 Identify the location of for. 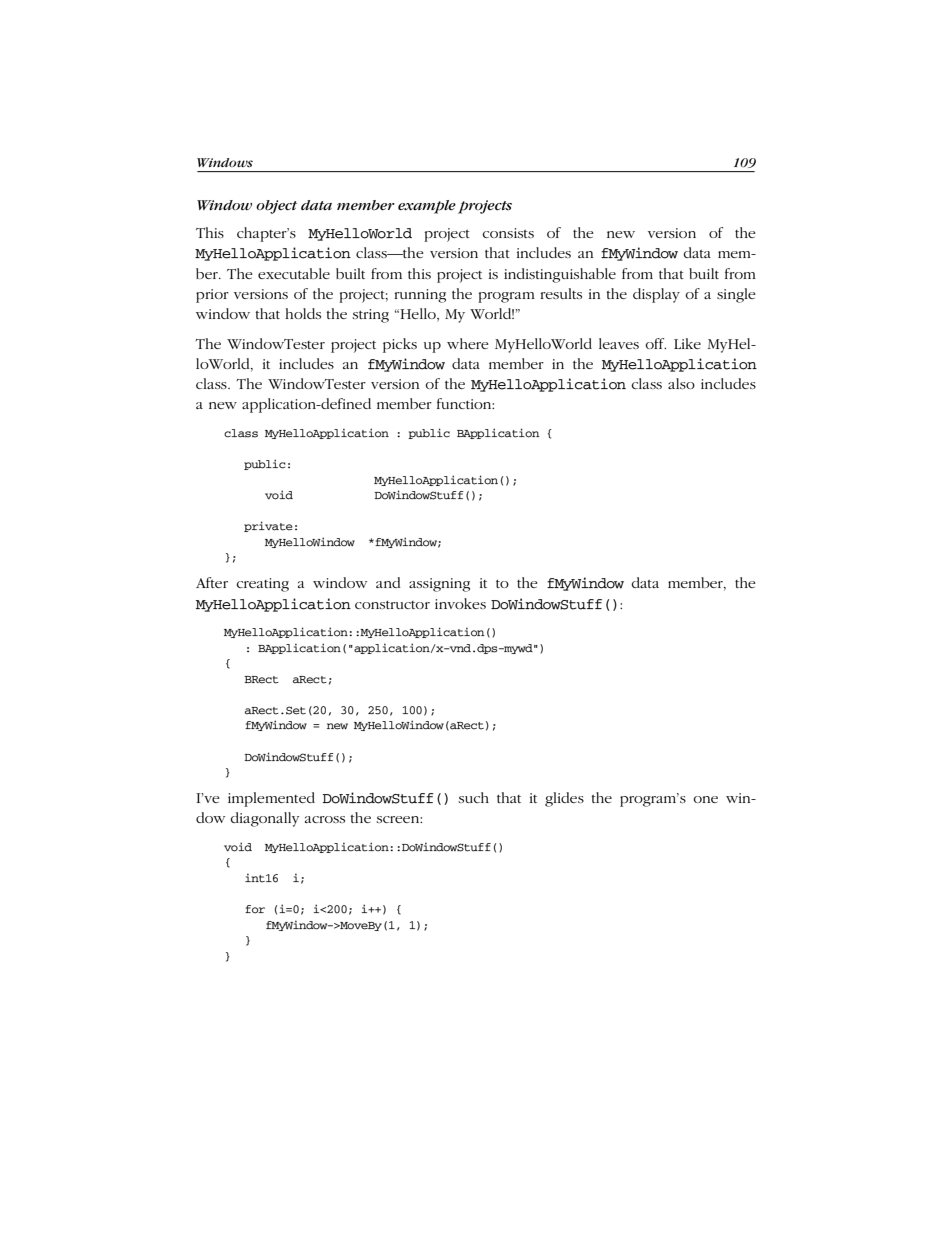
(255, 909).
